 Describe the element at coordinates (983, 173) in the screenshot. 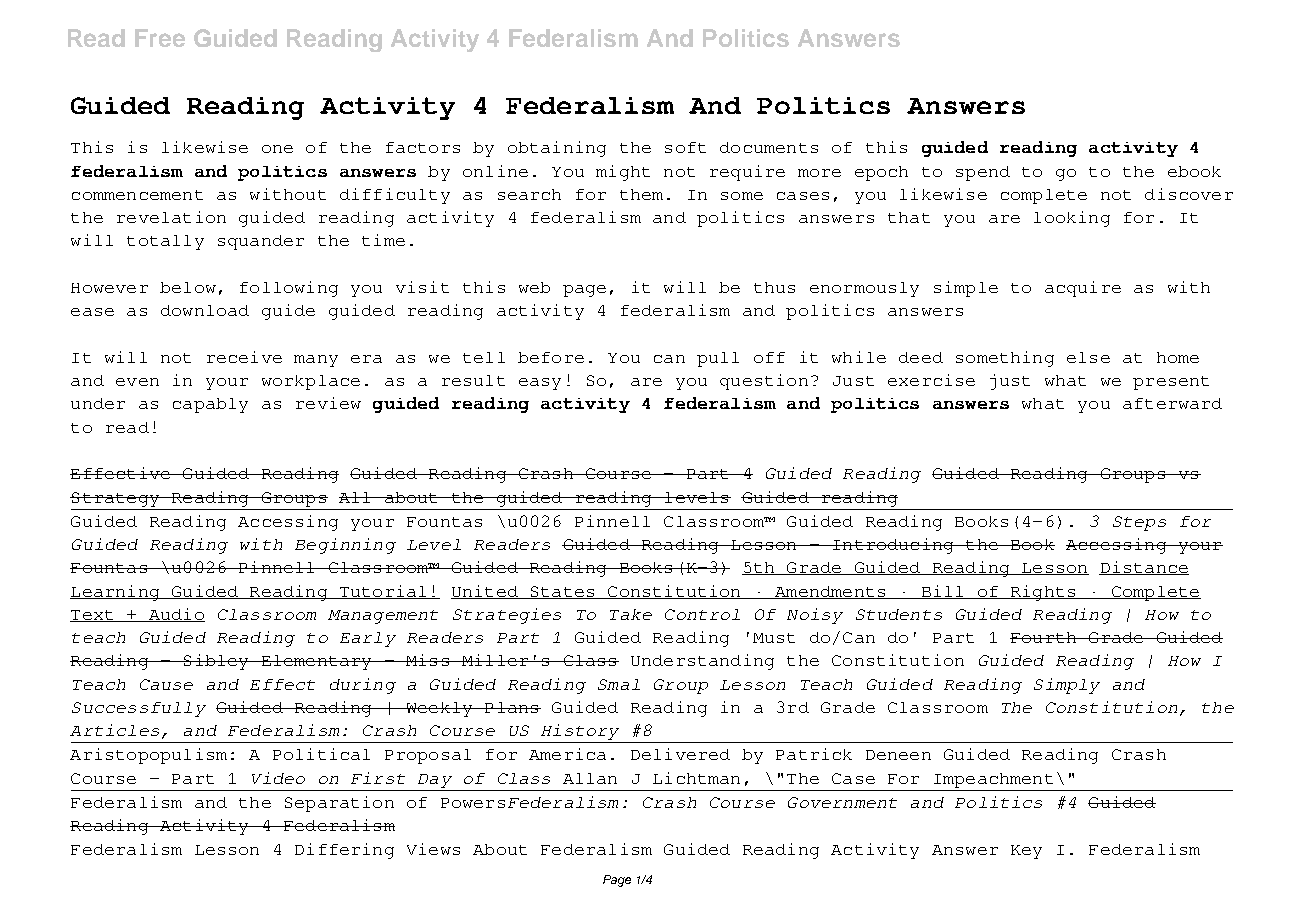

I see `spend` at that location.
